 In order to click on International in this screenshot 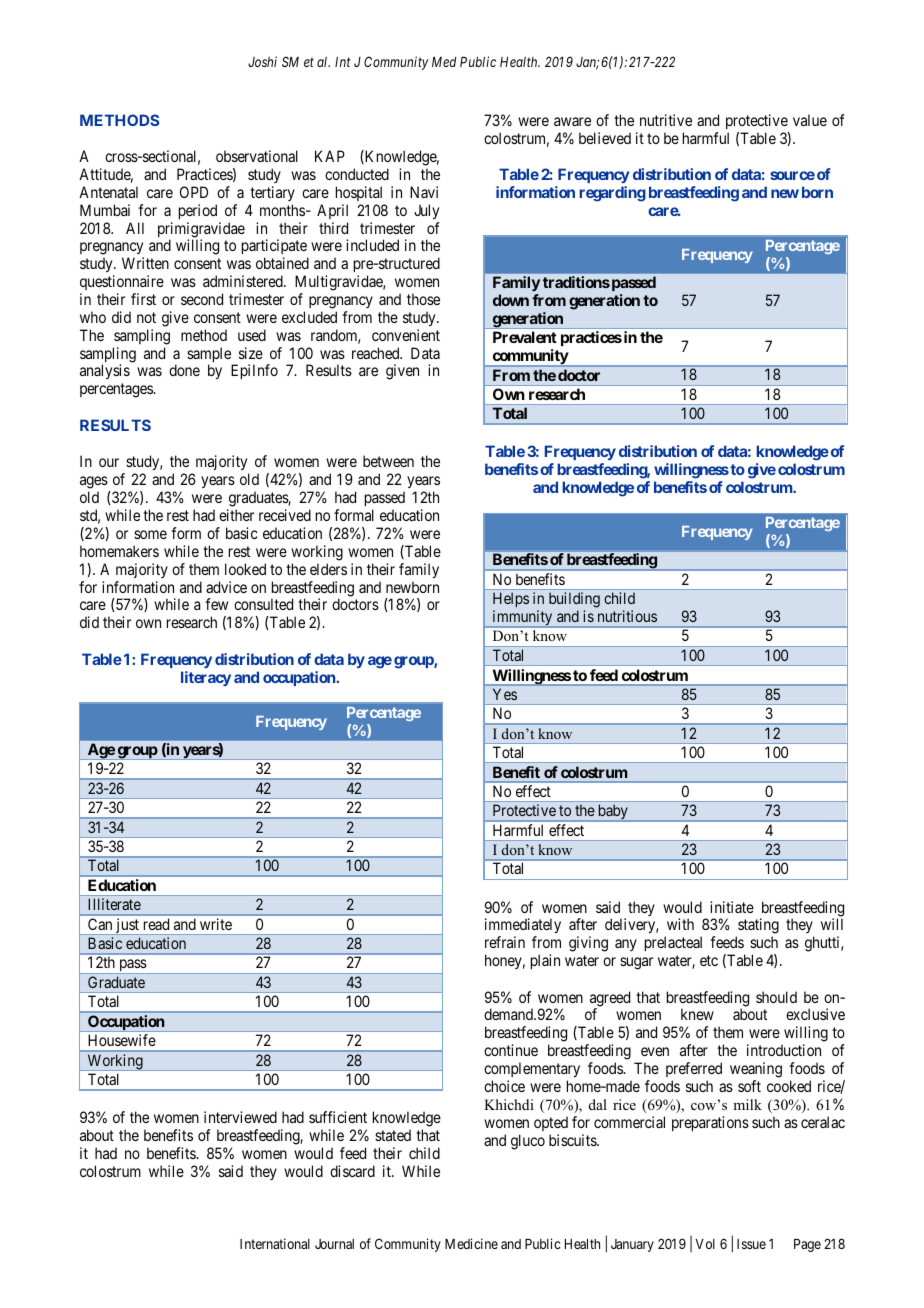, I will do `click(275, 1243)`.
